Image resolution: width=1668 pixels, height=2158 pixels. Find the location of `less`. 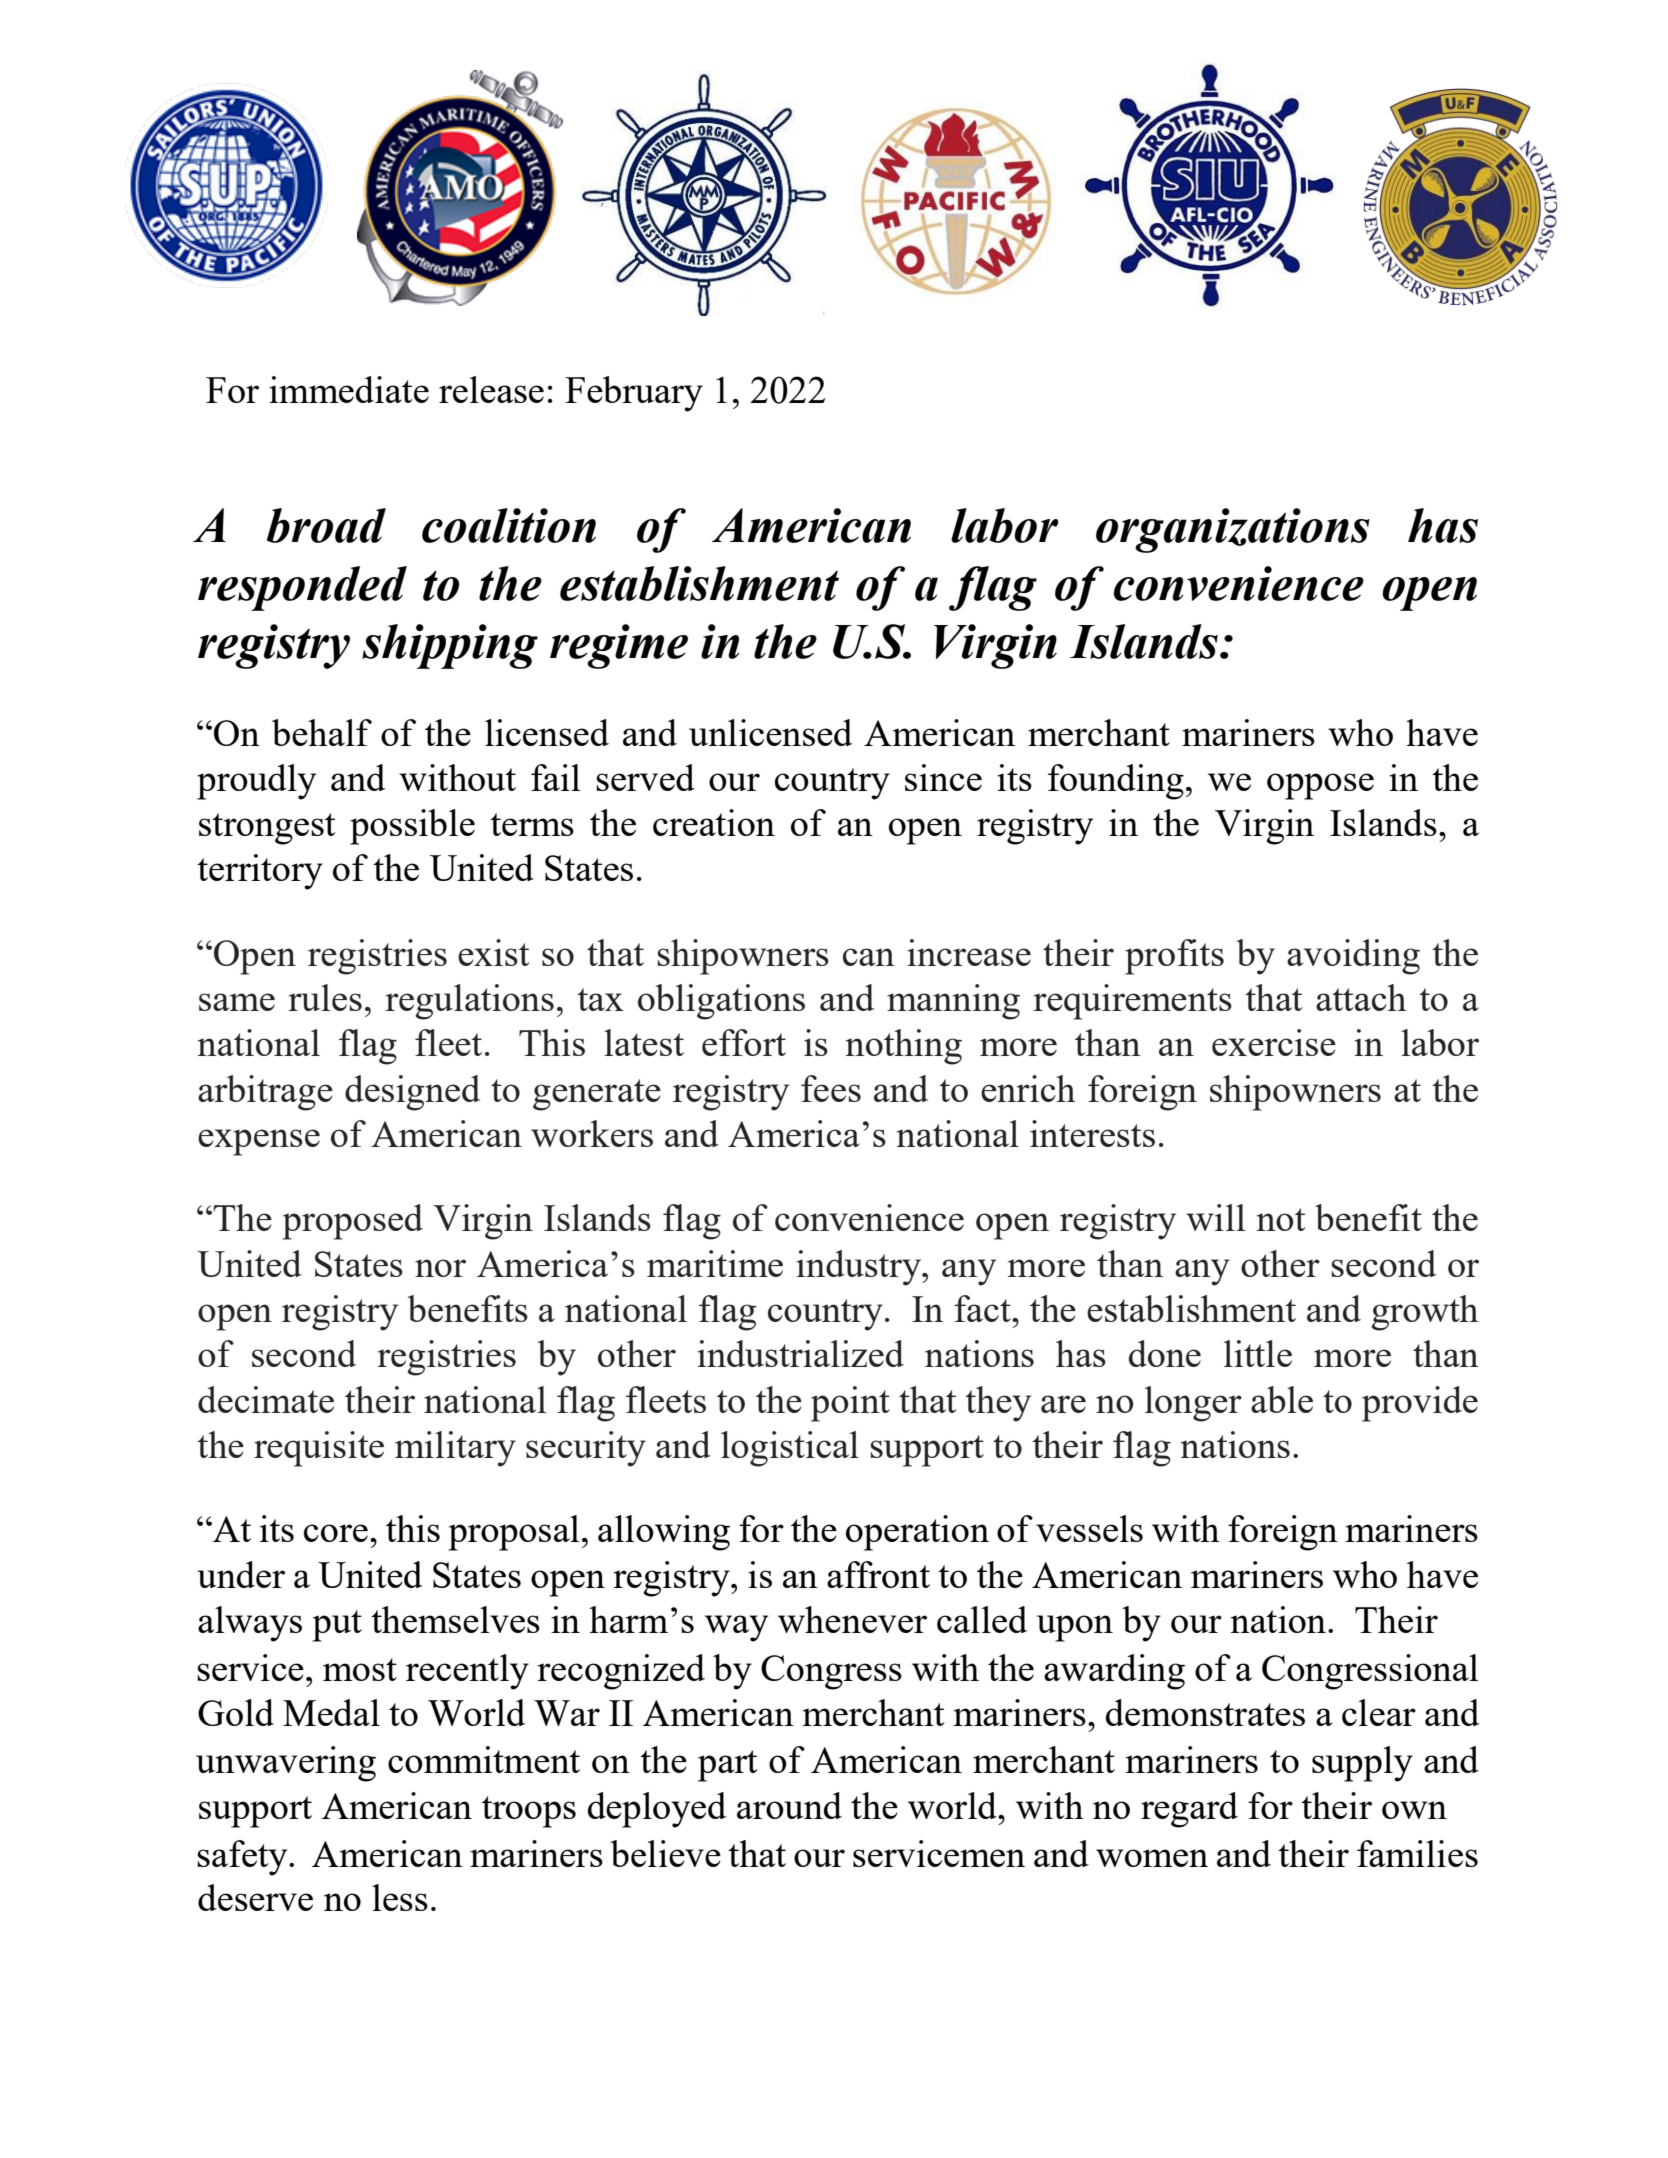

less is located at coordinates (400, 1897).
